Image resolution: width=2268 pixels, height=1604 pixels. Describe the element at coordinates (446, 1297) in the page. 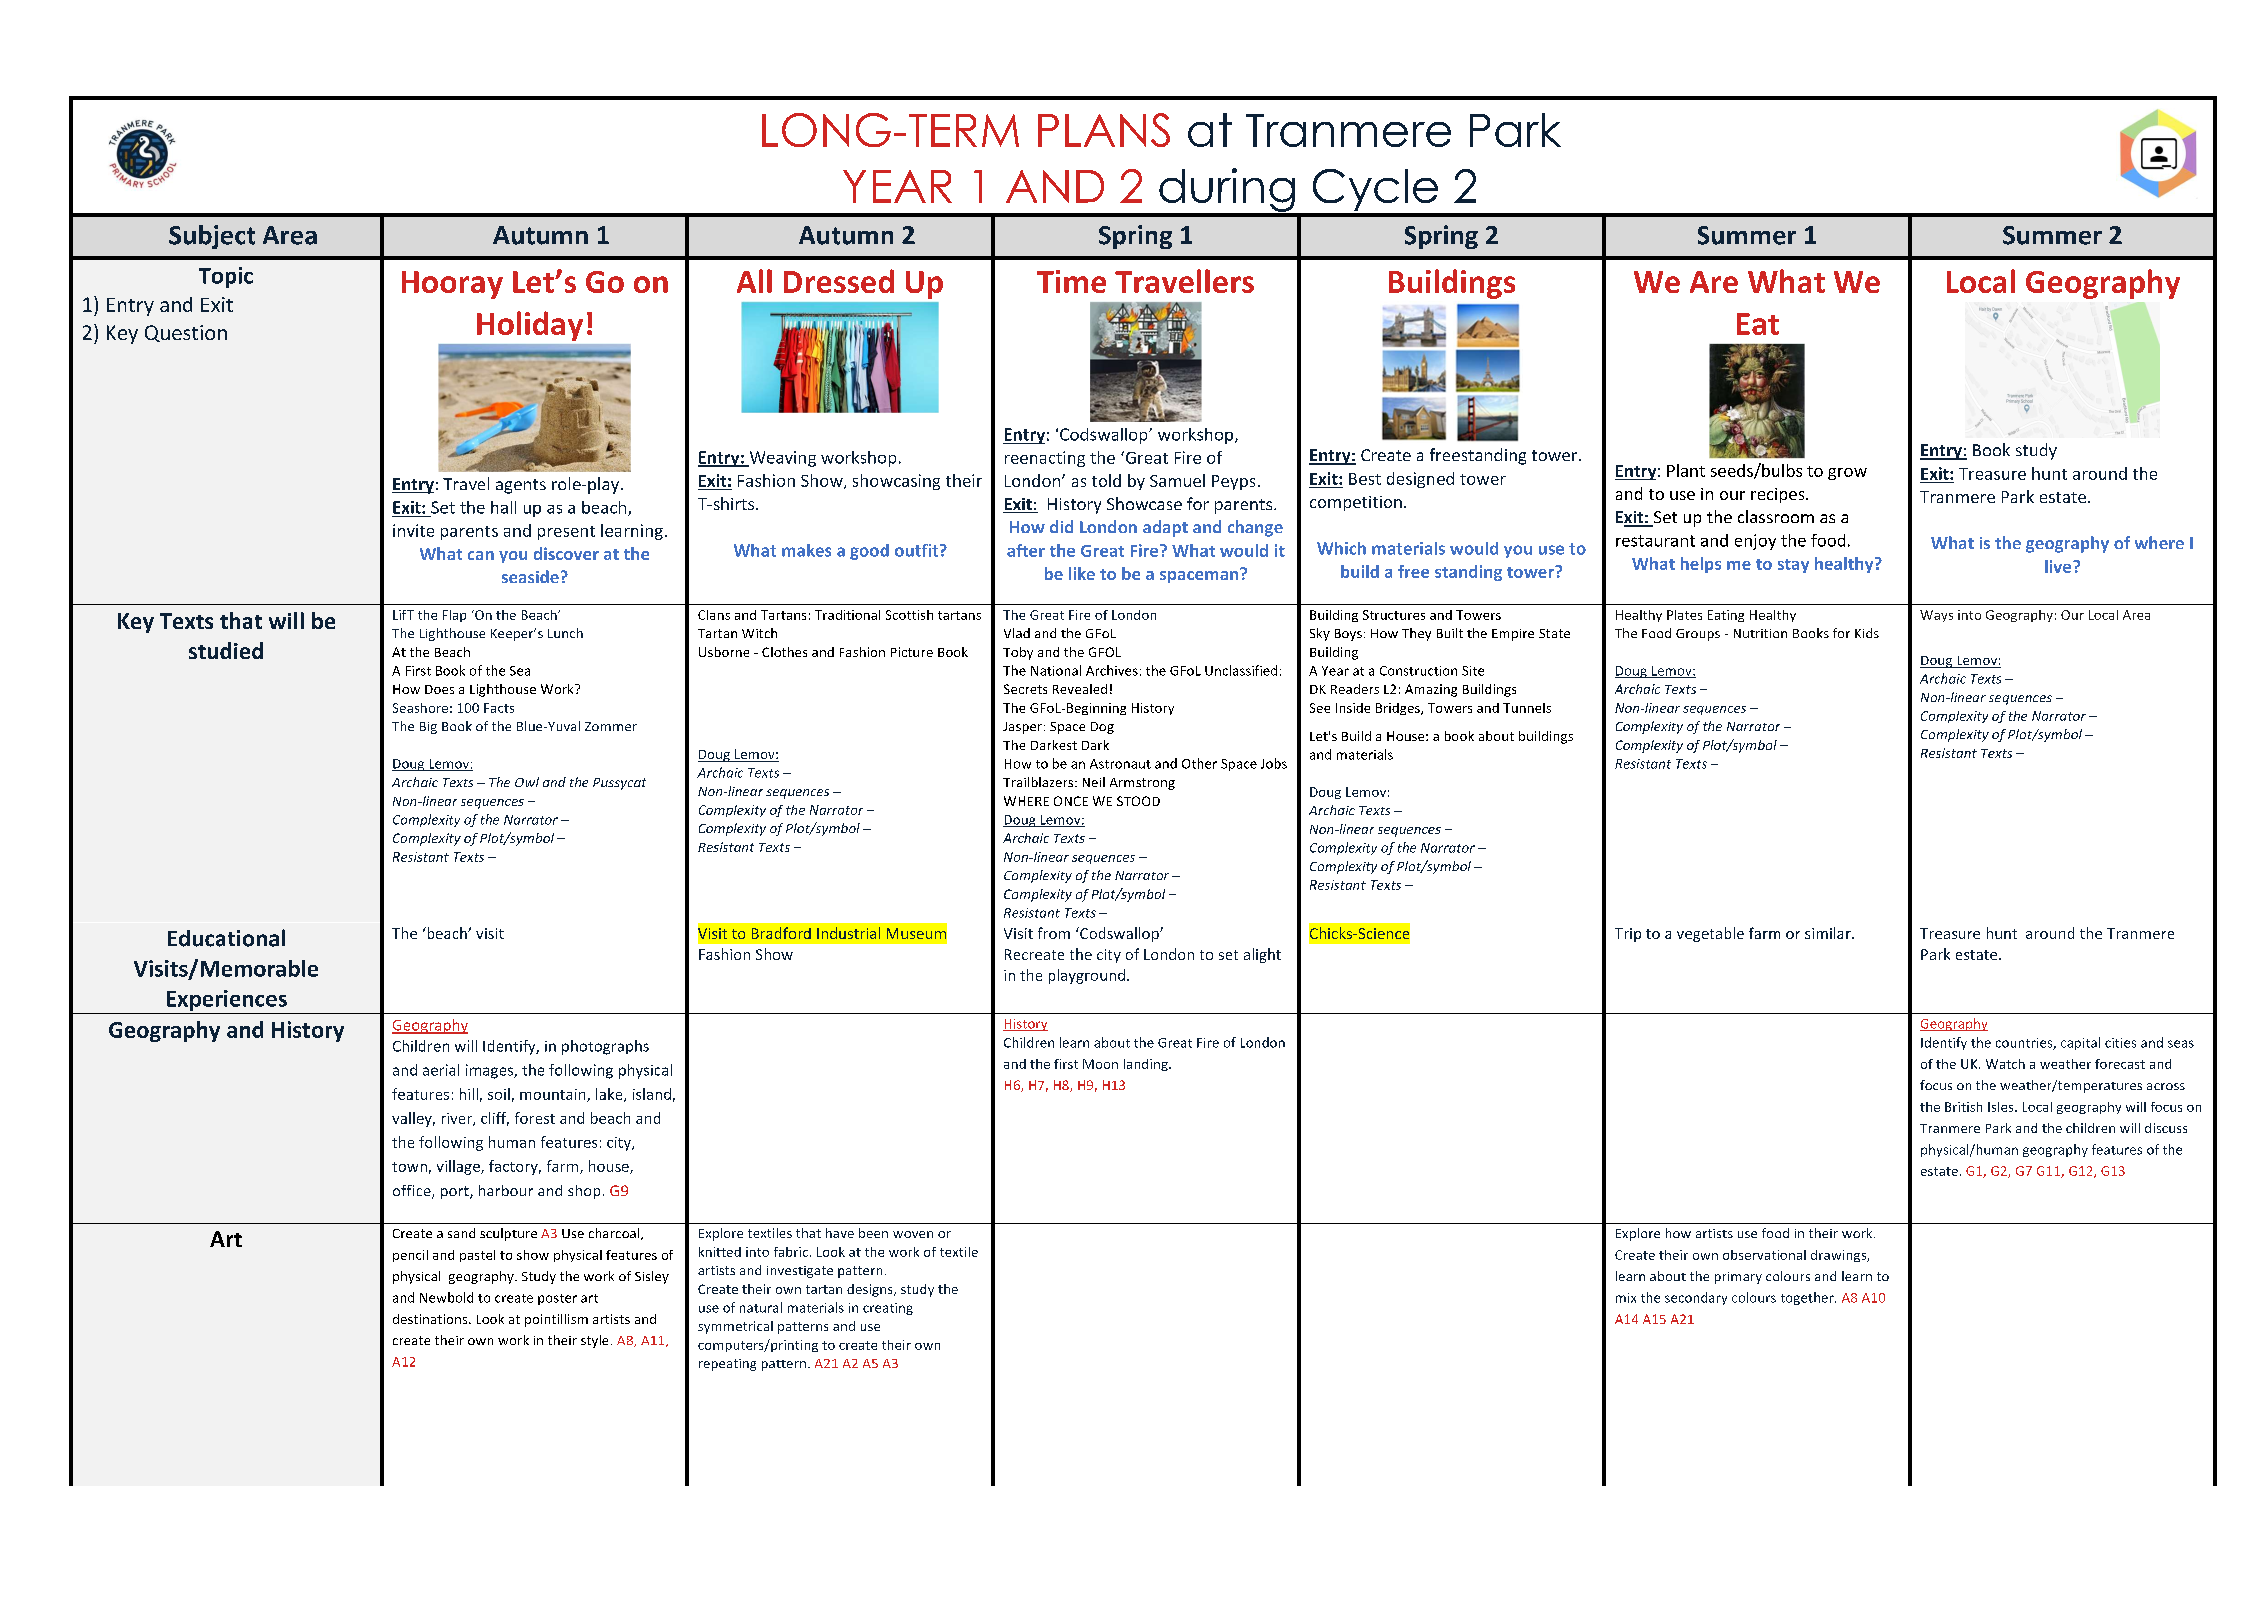

I see `Newbold` at that location.
